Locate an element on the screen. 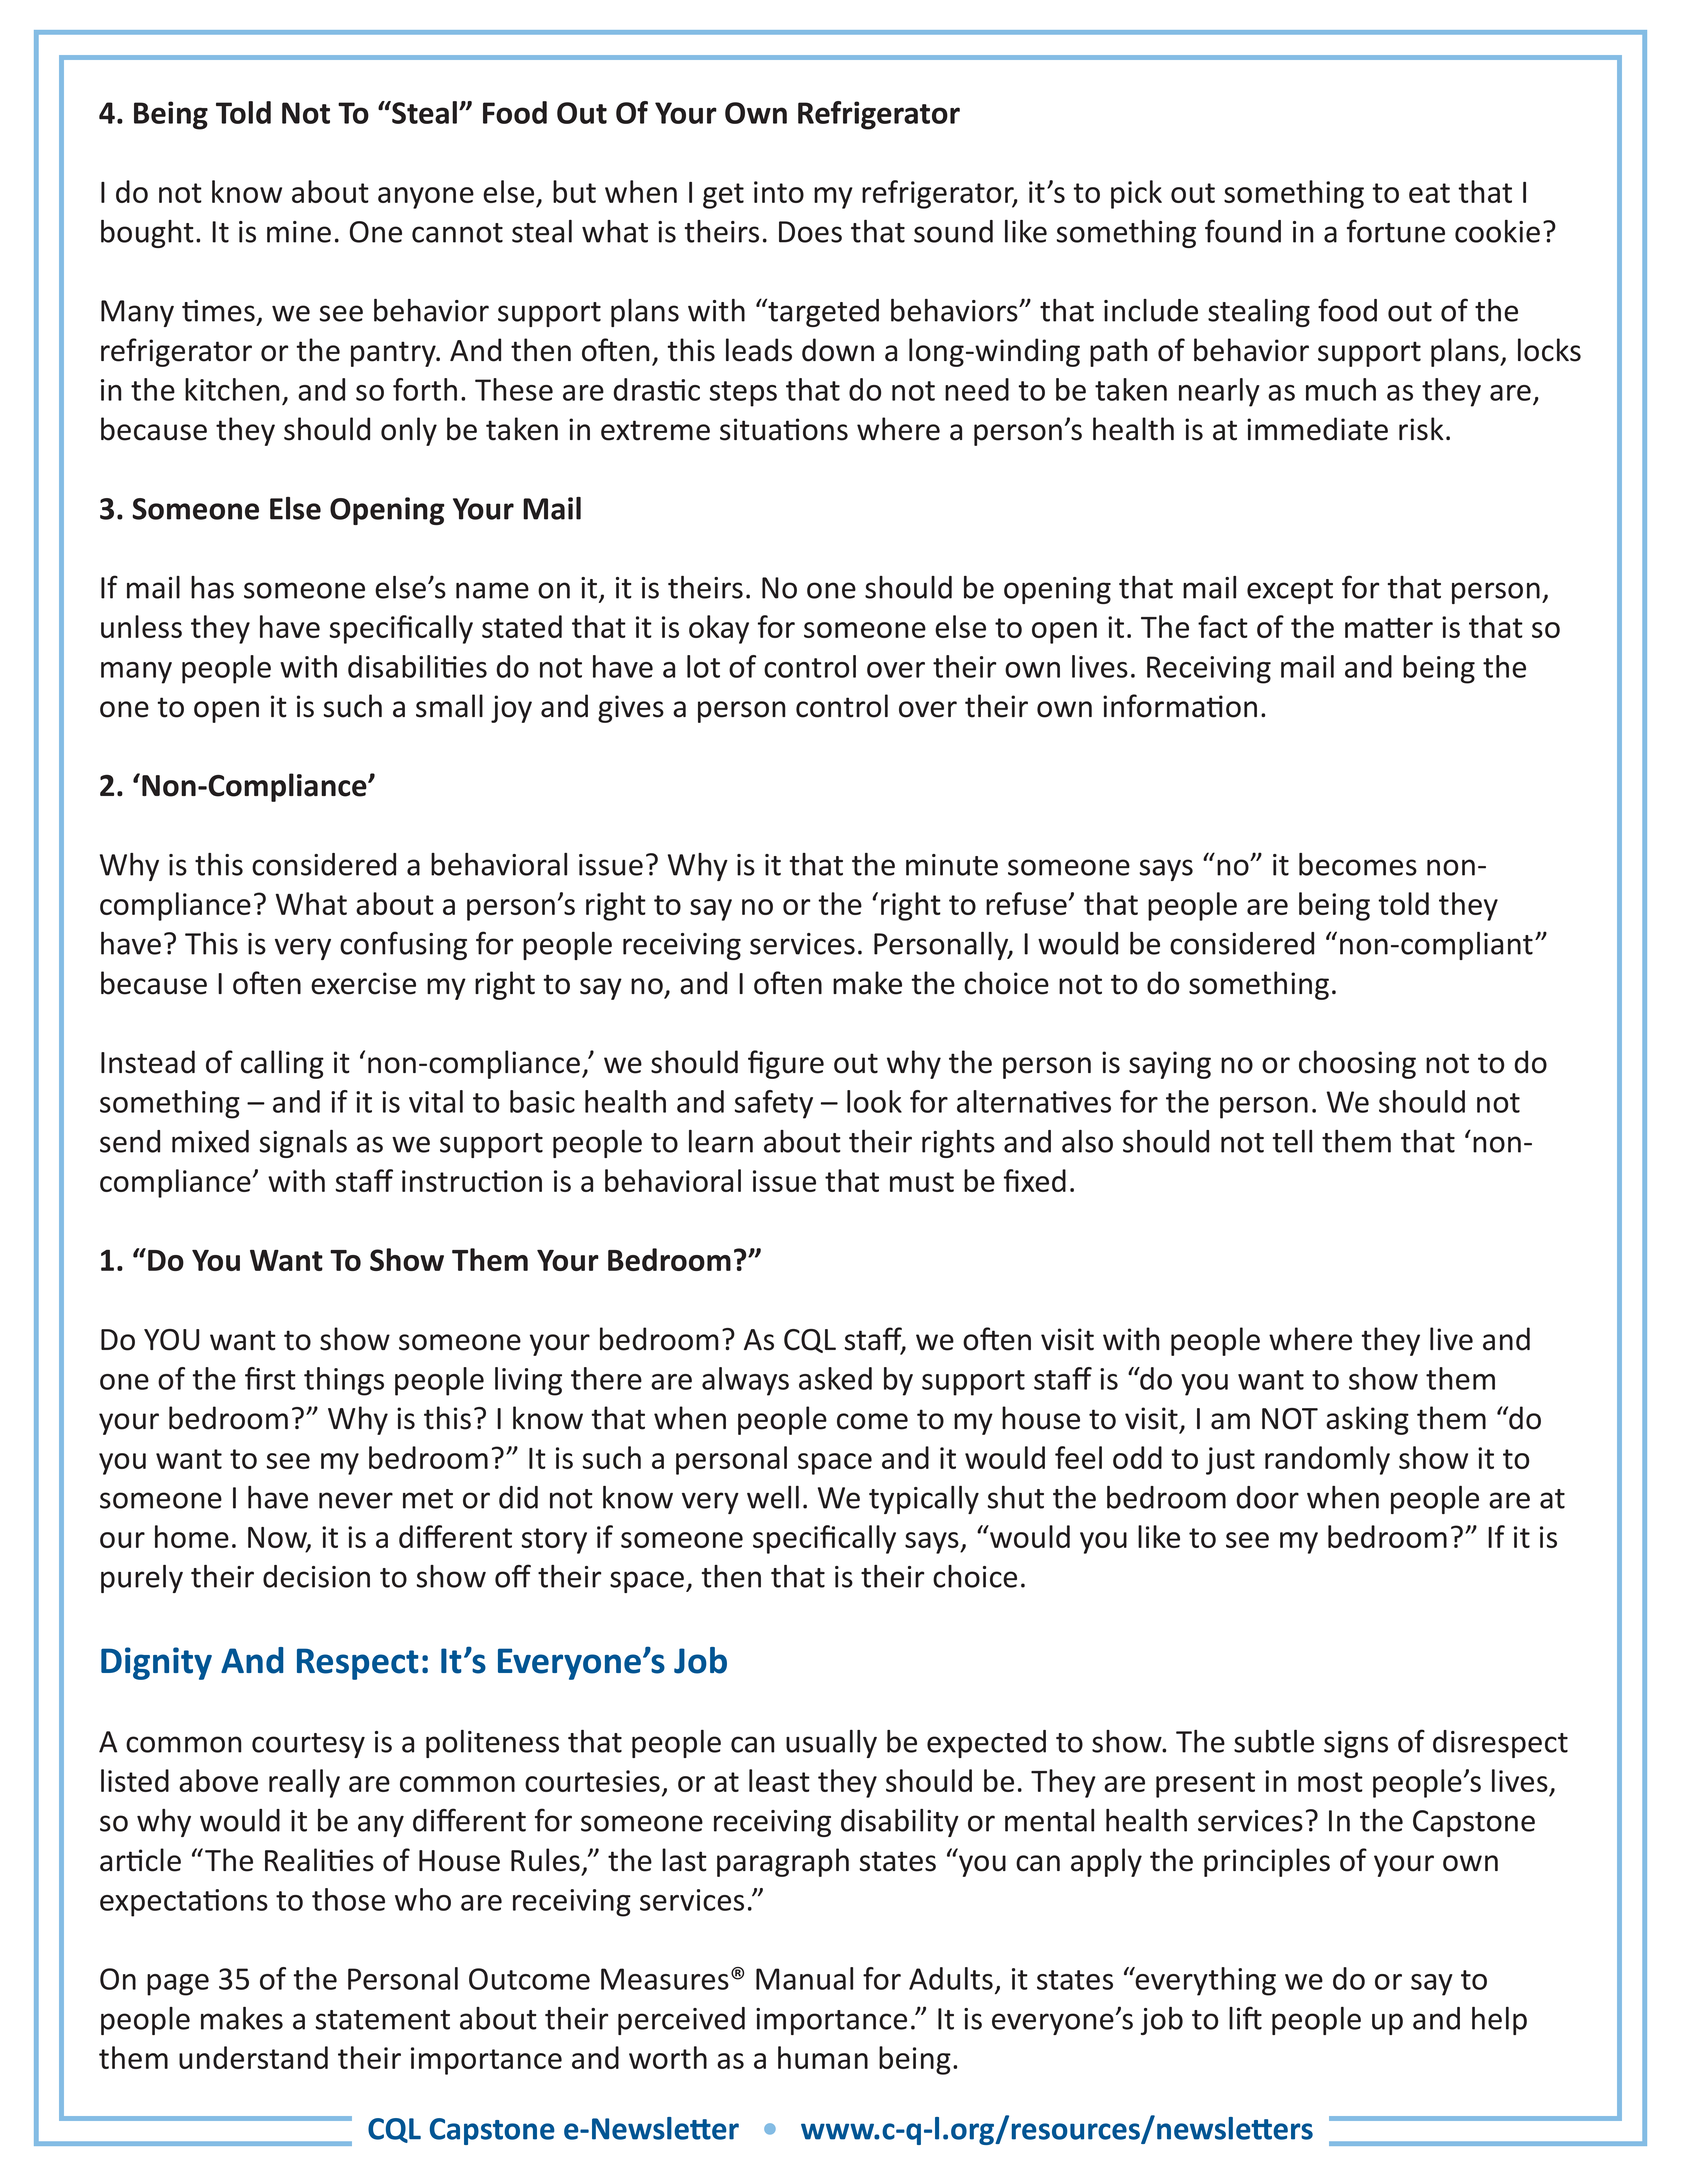 This screenshot has height=2176, width=1681. Manual is located at coordinates (804, 1978).
